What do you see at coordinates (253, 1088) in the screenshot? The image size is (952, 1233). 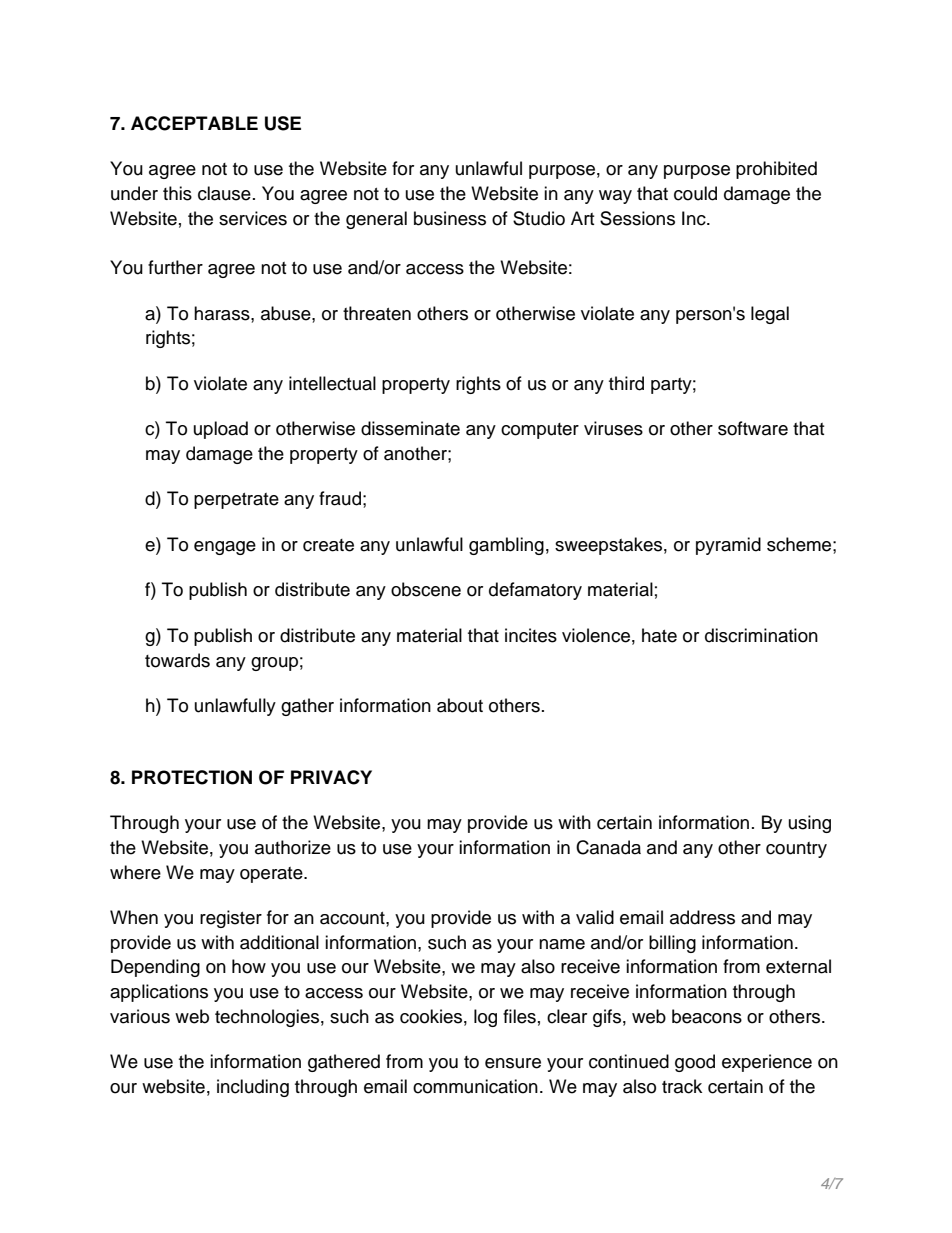 I see `including` at bounding box center [253, 1088].
